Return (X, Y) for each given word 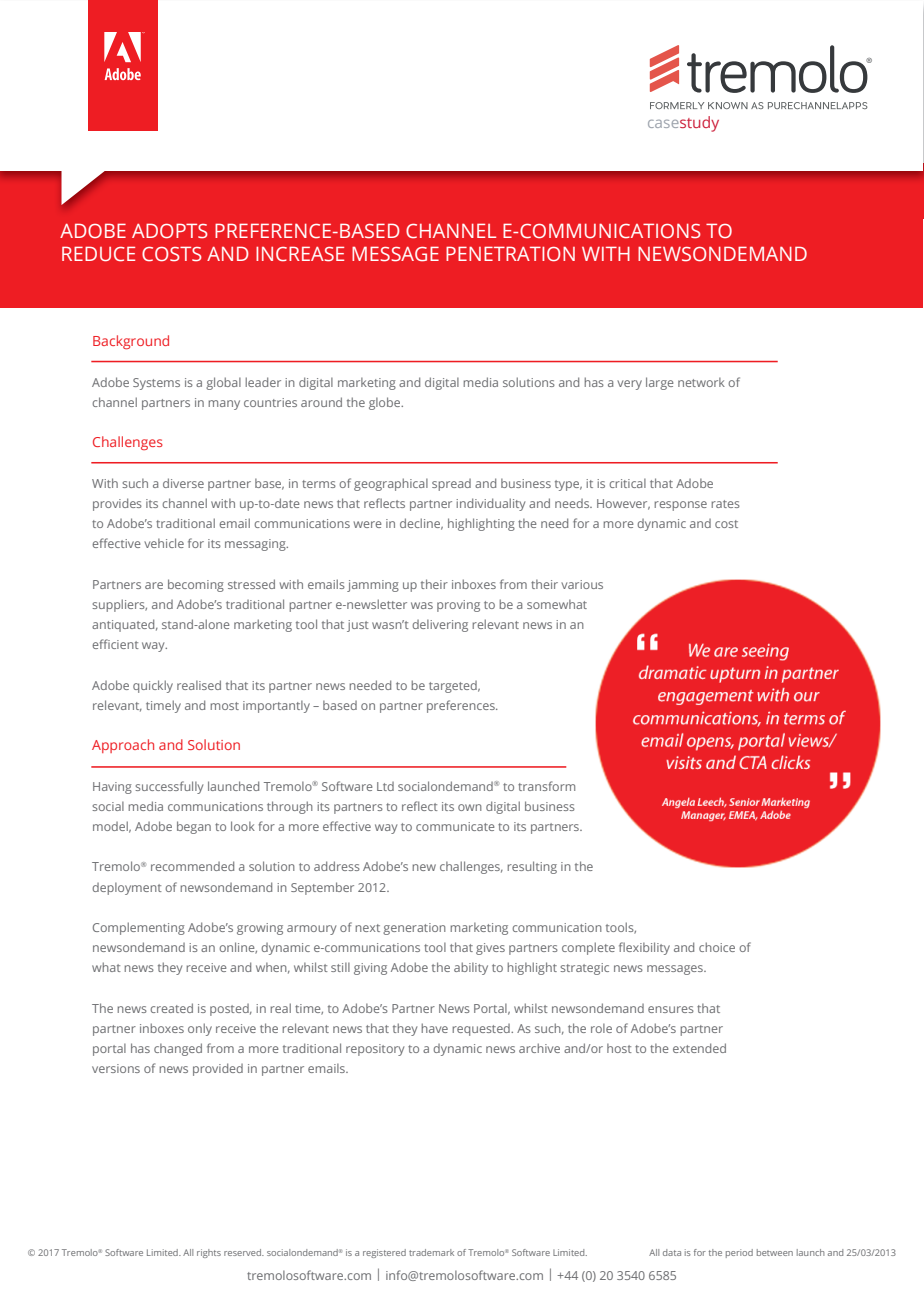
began (194, 827)
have (434, 1028)
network (701, 382)
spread (451, 485)
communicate (455, 826)
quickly (153, 686)
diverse (183, 483)
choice (717, 947)
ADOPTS (170, 231)
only (200, 1029)
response (680, 506)
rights (209, 1253)
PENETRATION (510, 254)
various (582, 584)
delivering (440, 625)
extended (699, 1048)
